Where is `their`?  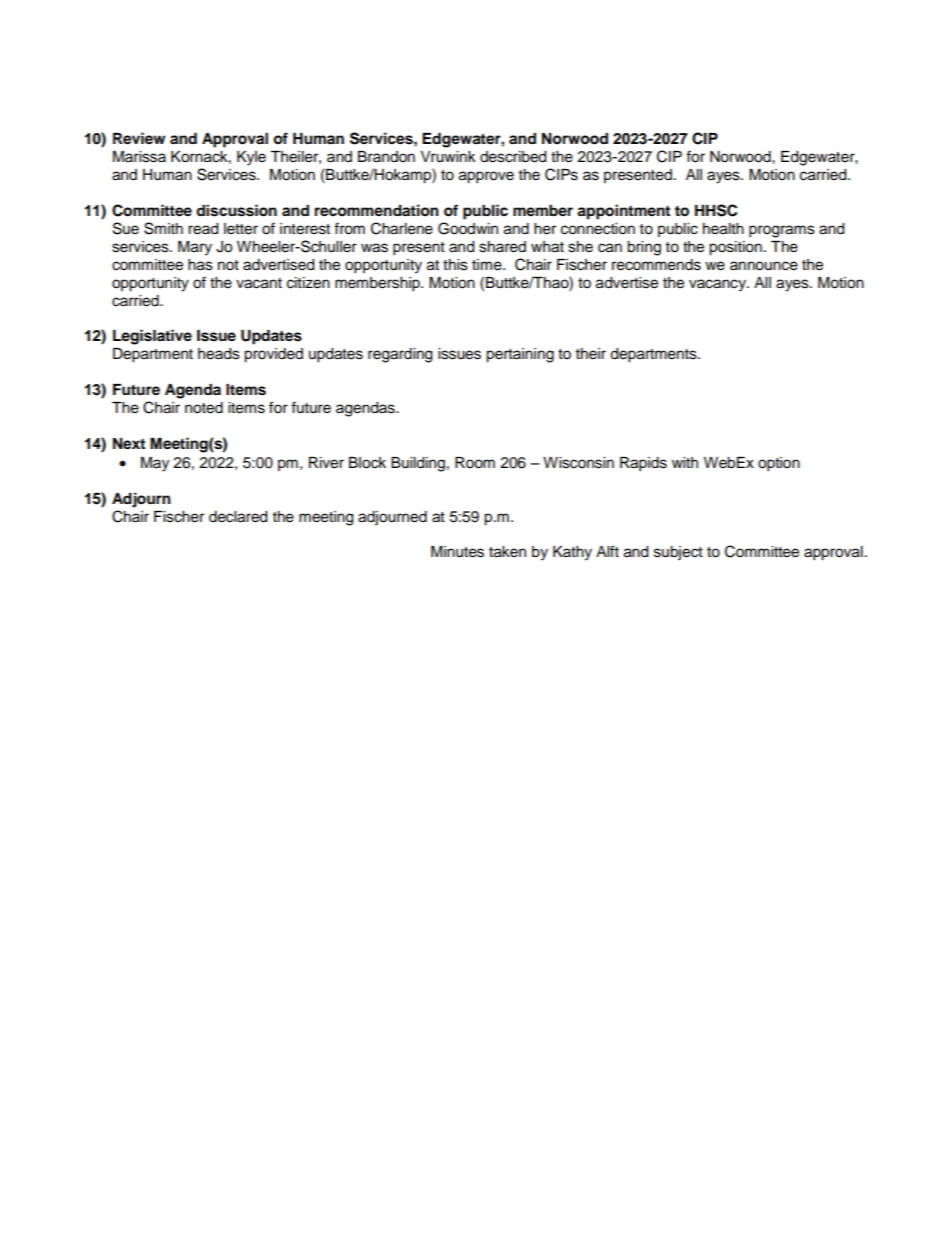 their is located at coordinates (591, 354).
